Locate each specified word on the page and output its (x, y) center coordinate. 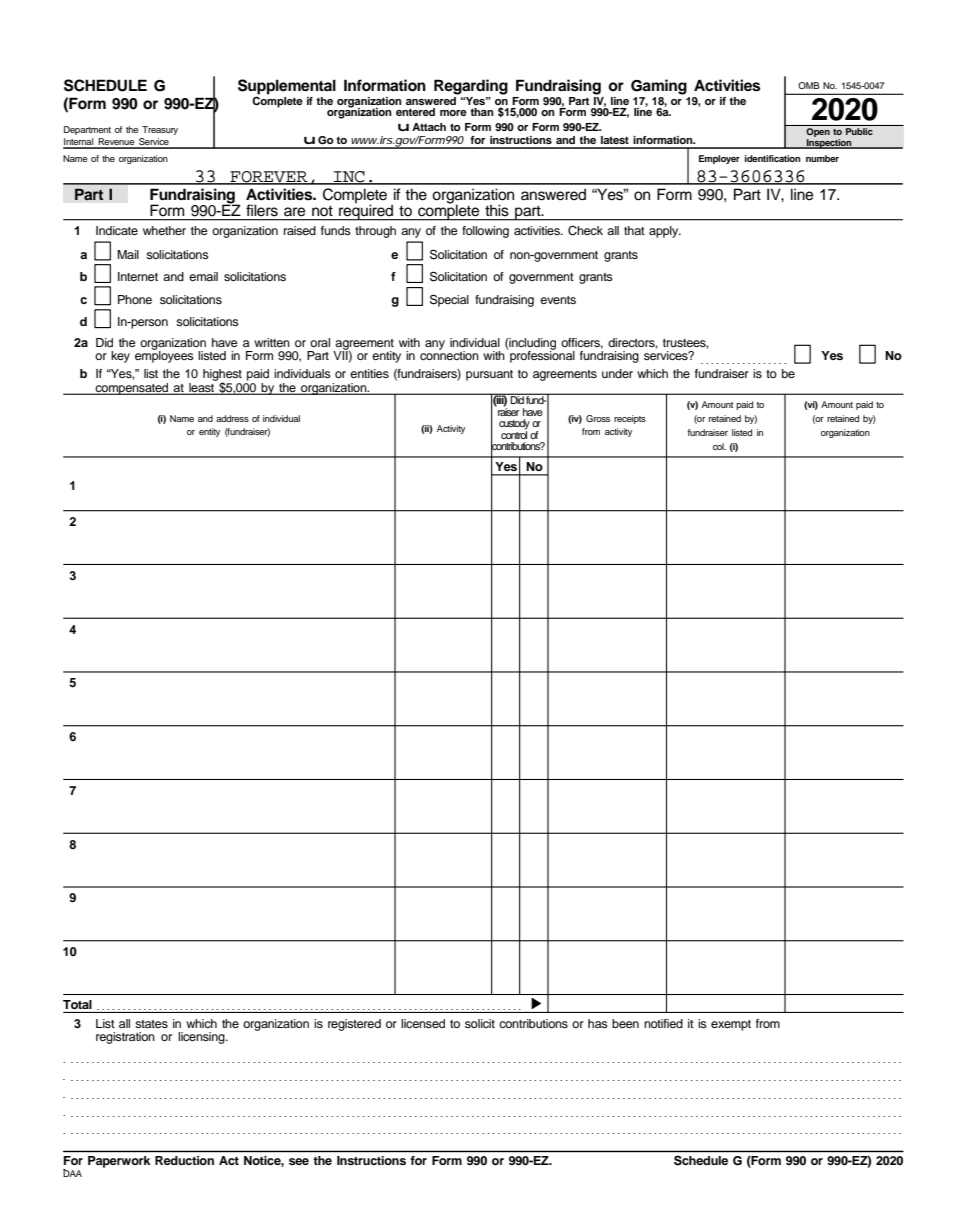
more (453, 113)
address (232, 418)
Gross (598, 418)
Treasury (160, 130)
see (299, 1161)
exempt (731, 1025)
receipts (630, 419)
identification (773, 158)
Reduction (184, 1160)
